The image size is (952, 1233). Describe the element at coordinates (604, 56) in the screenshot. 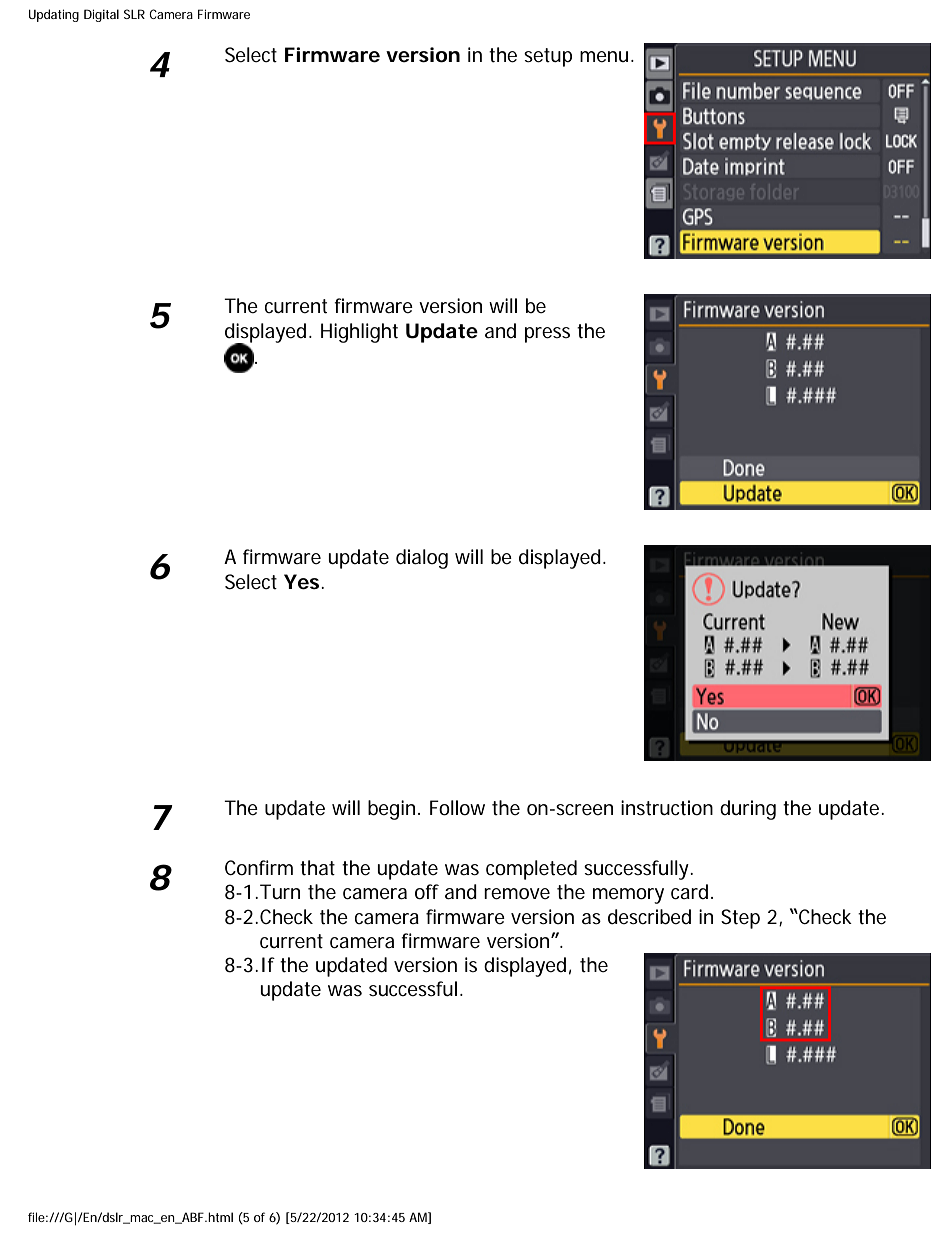

I see `menu` at that location.
